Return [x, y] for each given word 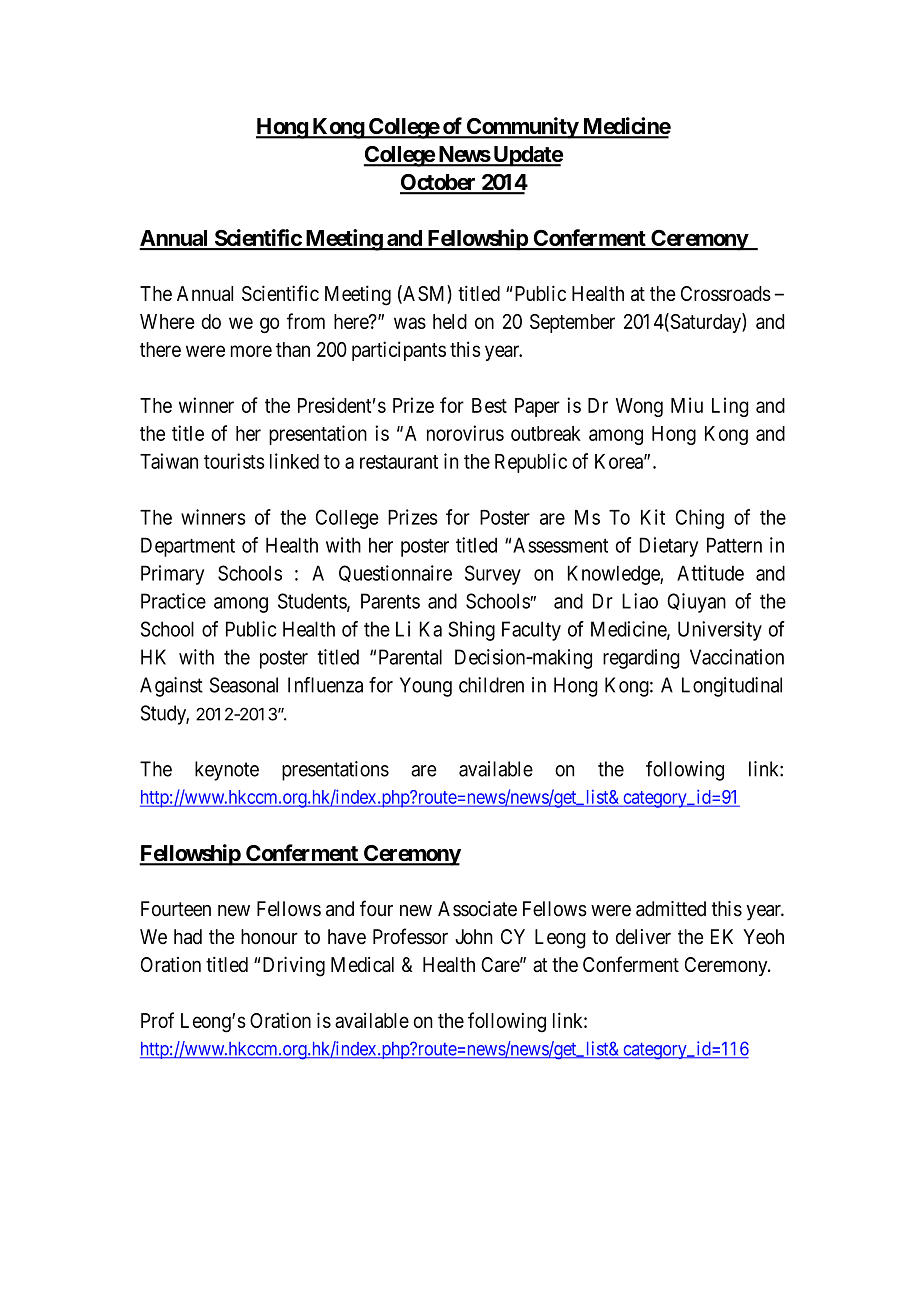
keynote [227, 771]
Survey [493, 575]
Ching [700, 519]
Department [188, 547]
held [450, 321]
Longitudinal [732, 687]
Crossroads [726, 293]
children [491, 685]
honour [269, 937]
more [251, 351]
